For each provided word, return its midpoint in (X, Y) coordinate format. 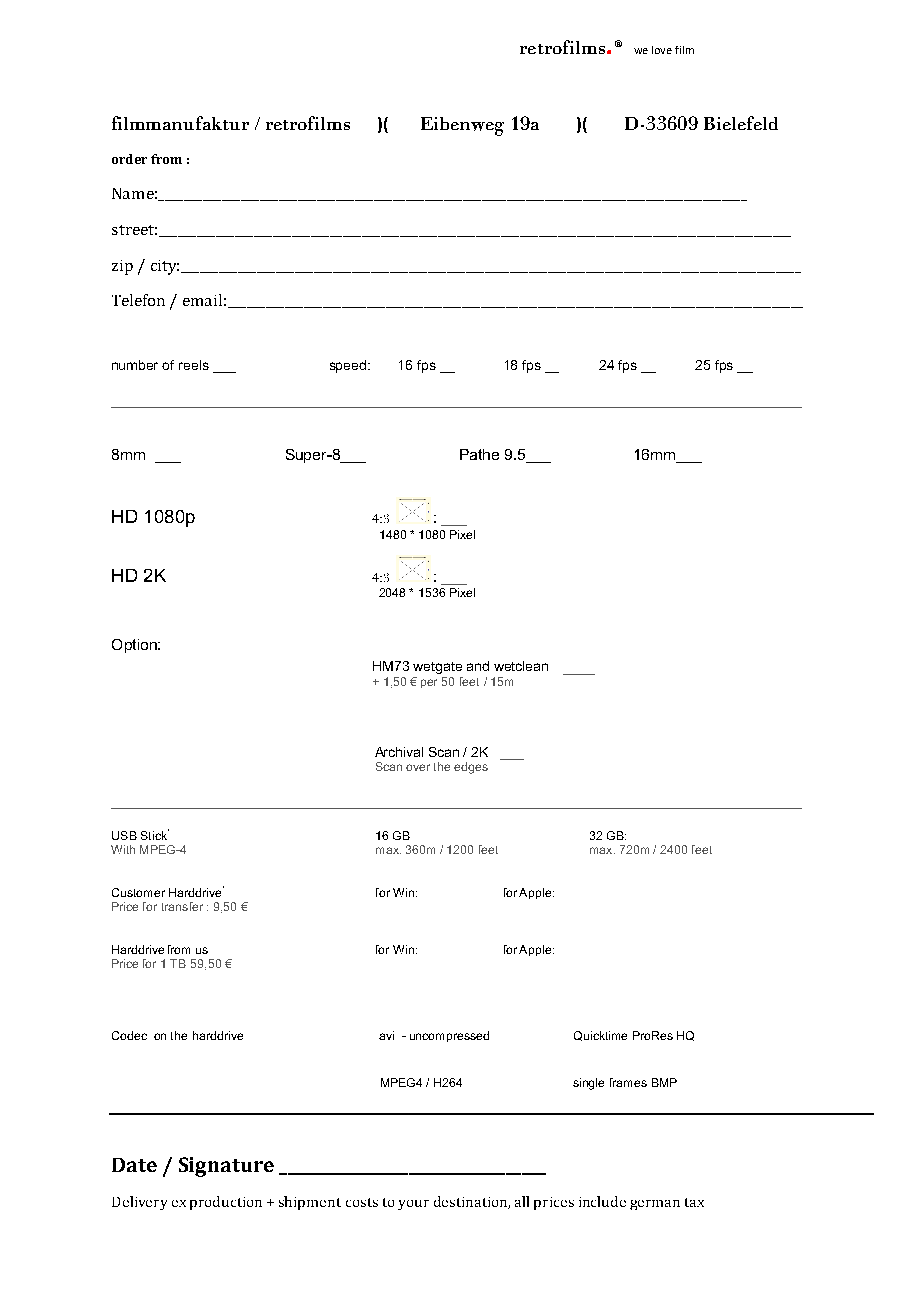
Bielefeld (741, 123)
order (129, 159)
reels (194, 365)
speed (348, 366)
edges (471, 768)
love (662, 50)
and (478, 666)
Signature (226, 1167)
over (418, 767)
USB (124, 835)
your (413, 1205)
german (655, 1205)
